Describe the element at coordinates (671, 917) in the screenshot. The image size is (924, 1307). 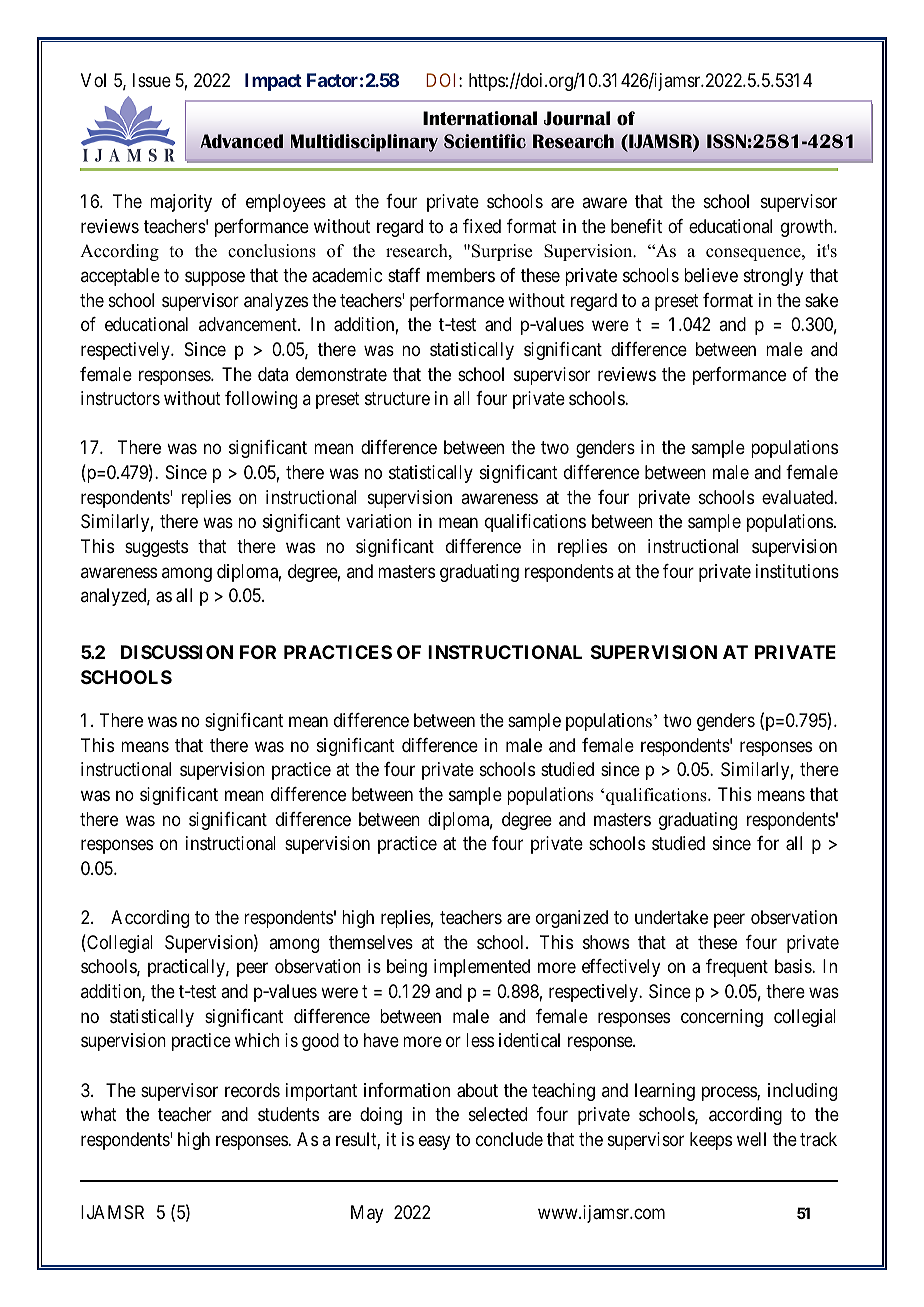
I see `undertake` at that location.
